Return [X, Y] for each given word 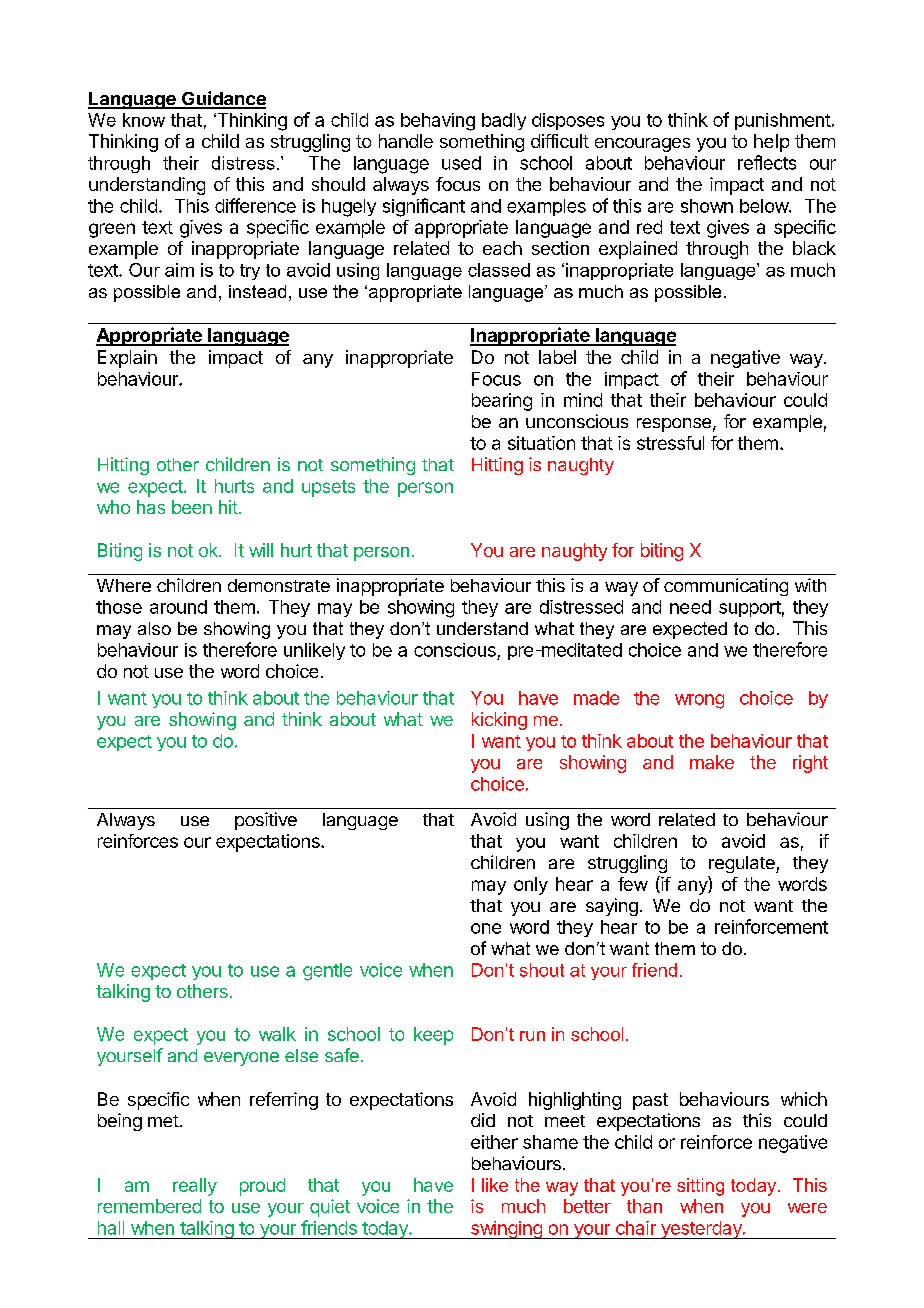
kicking [499, 721]
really [195, 1187]
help [771, 143]
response [674, 425]
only [531, 886]
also [154, 628]
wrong [699, 701]
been [192, 507]
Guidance [223, 99]
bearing [502, 402]
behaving [438, 122]
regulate [743, 864]
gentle [327, 972]
